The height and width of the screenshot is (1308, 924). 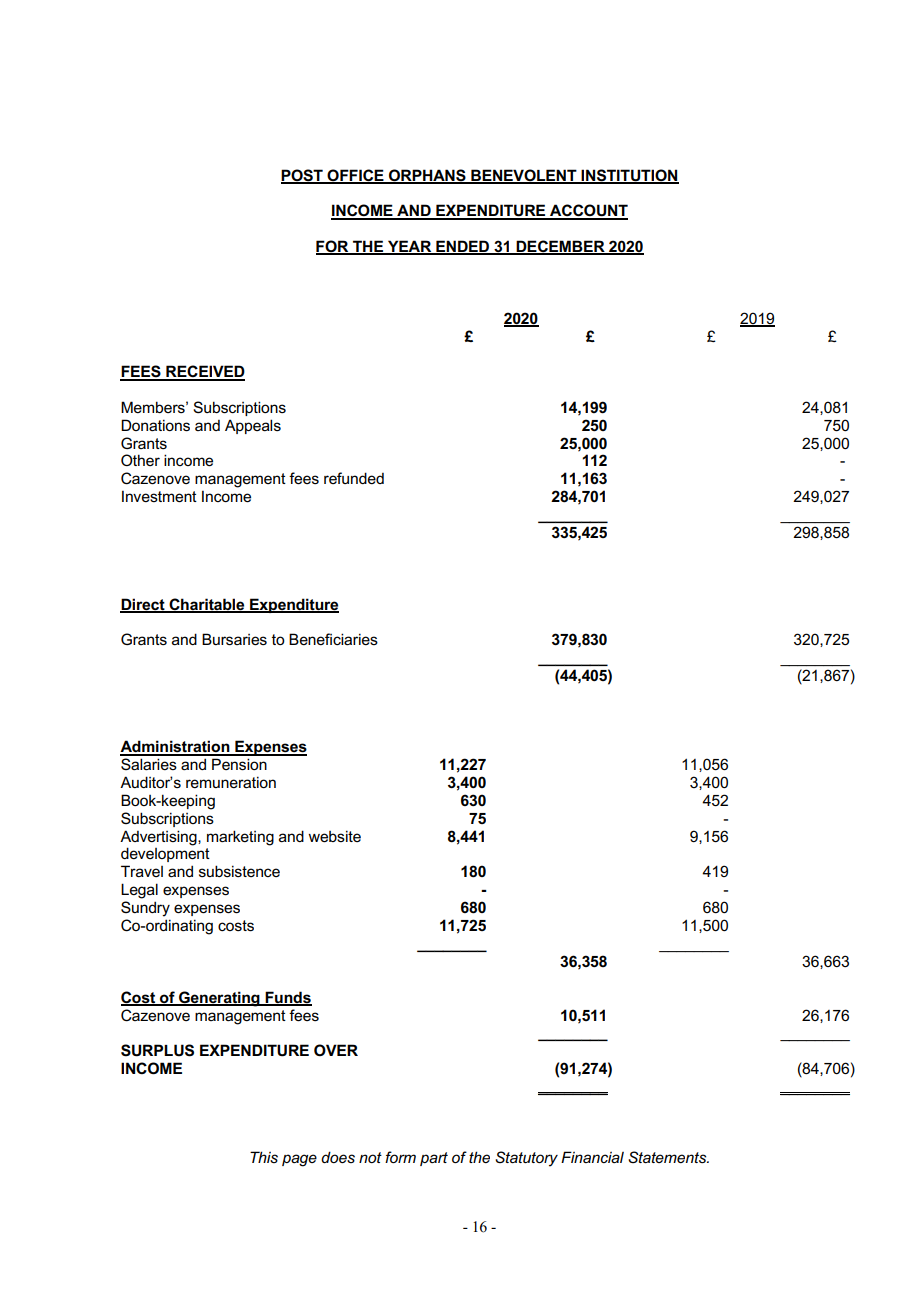 What do you see at coordinates (234, 639) in the screenshot?
I see `Bursaries` at bounding box center [234, 639].
